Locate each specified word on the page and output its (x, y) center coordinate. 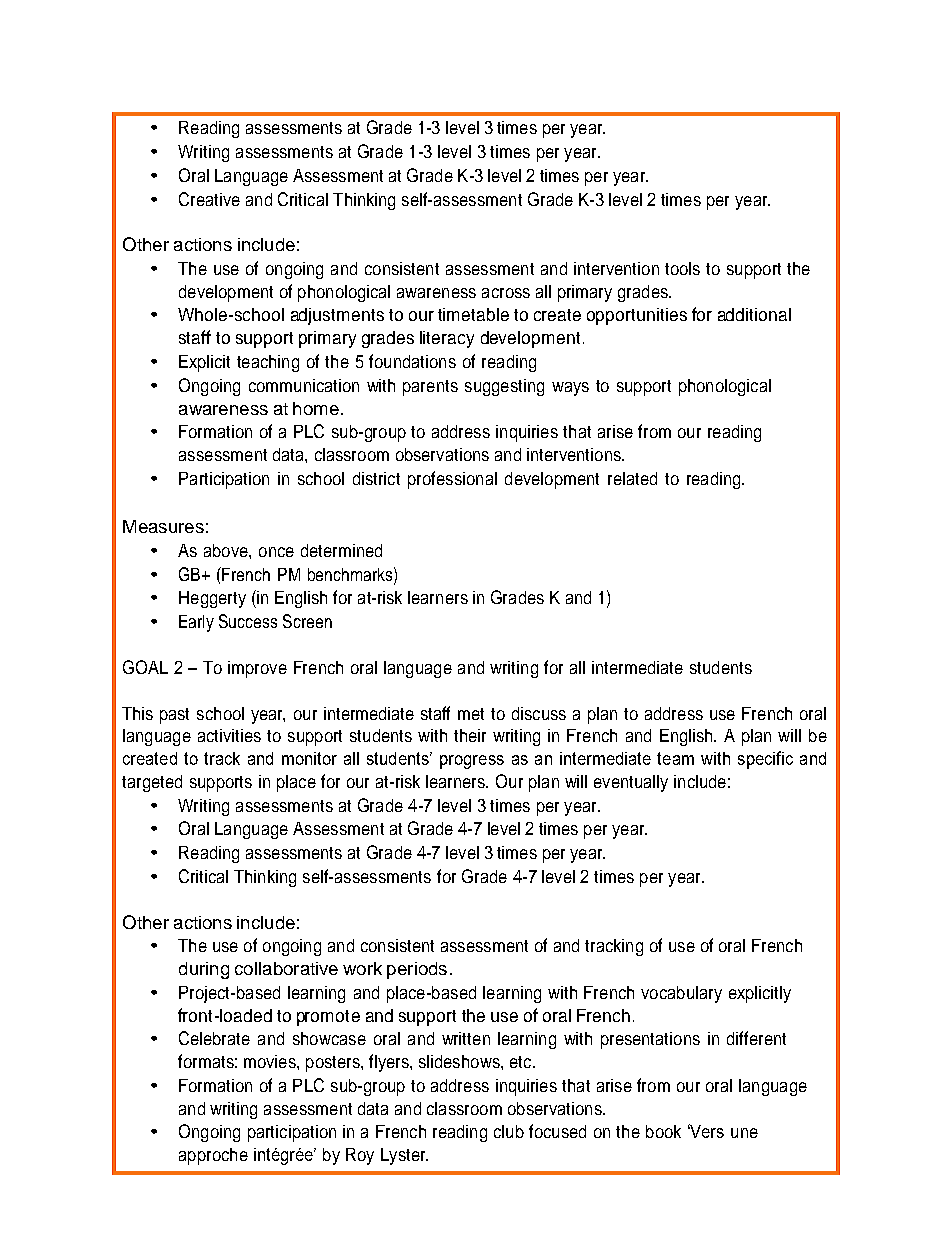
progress (472, 762)
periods (417, 970)
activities (229, 735)
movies (271, 1061)
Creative (209, 199)
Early (196, 623)
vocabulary (681, 994)
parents (430, 388)
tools (682, 268)
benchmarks (351, 574)
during (204, 970)
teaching (268, 363)
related (632, 478)
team (675, 758)
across (506, 293)
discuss (539, 713)
